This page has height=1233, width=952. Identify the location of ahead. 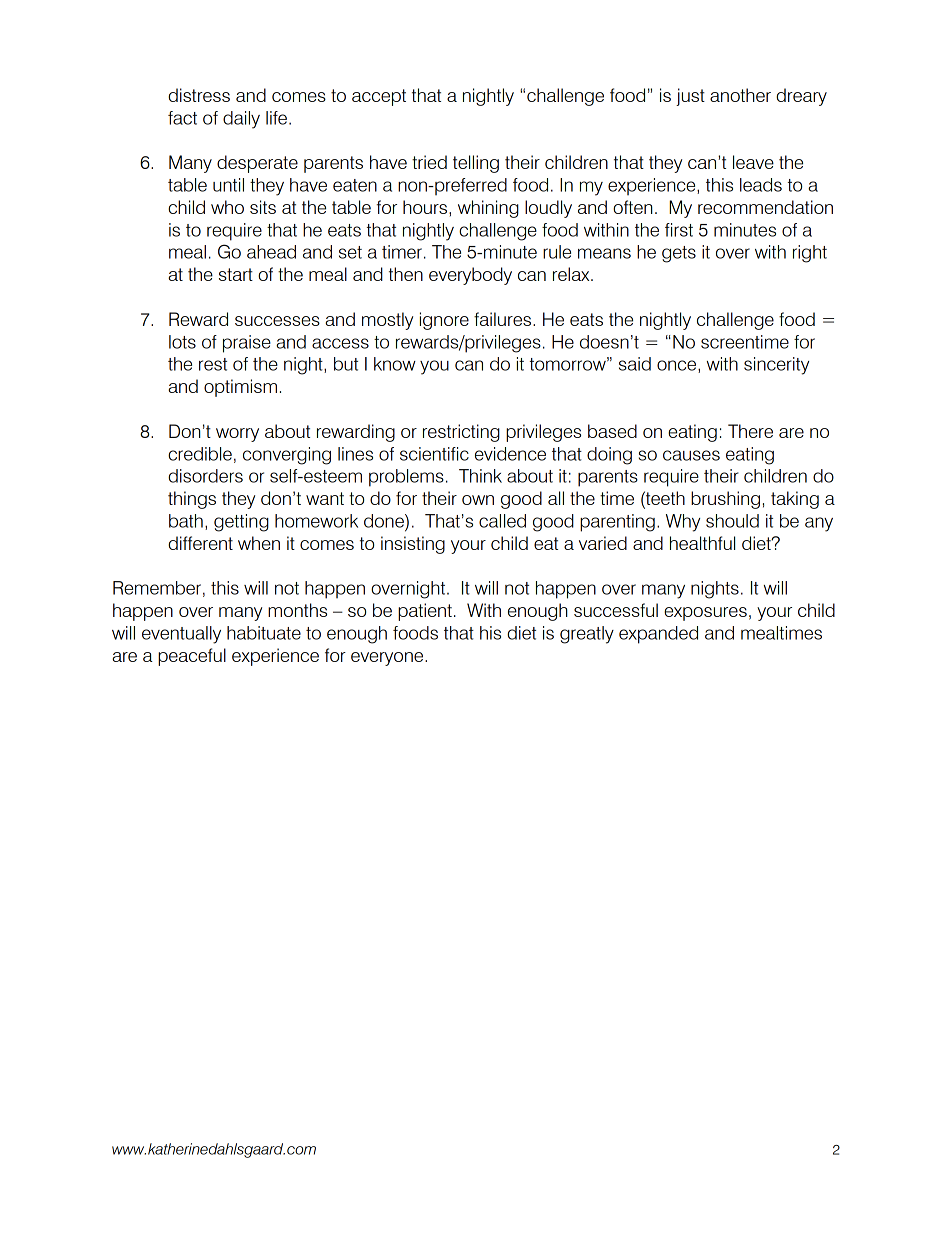
(271, 252).
